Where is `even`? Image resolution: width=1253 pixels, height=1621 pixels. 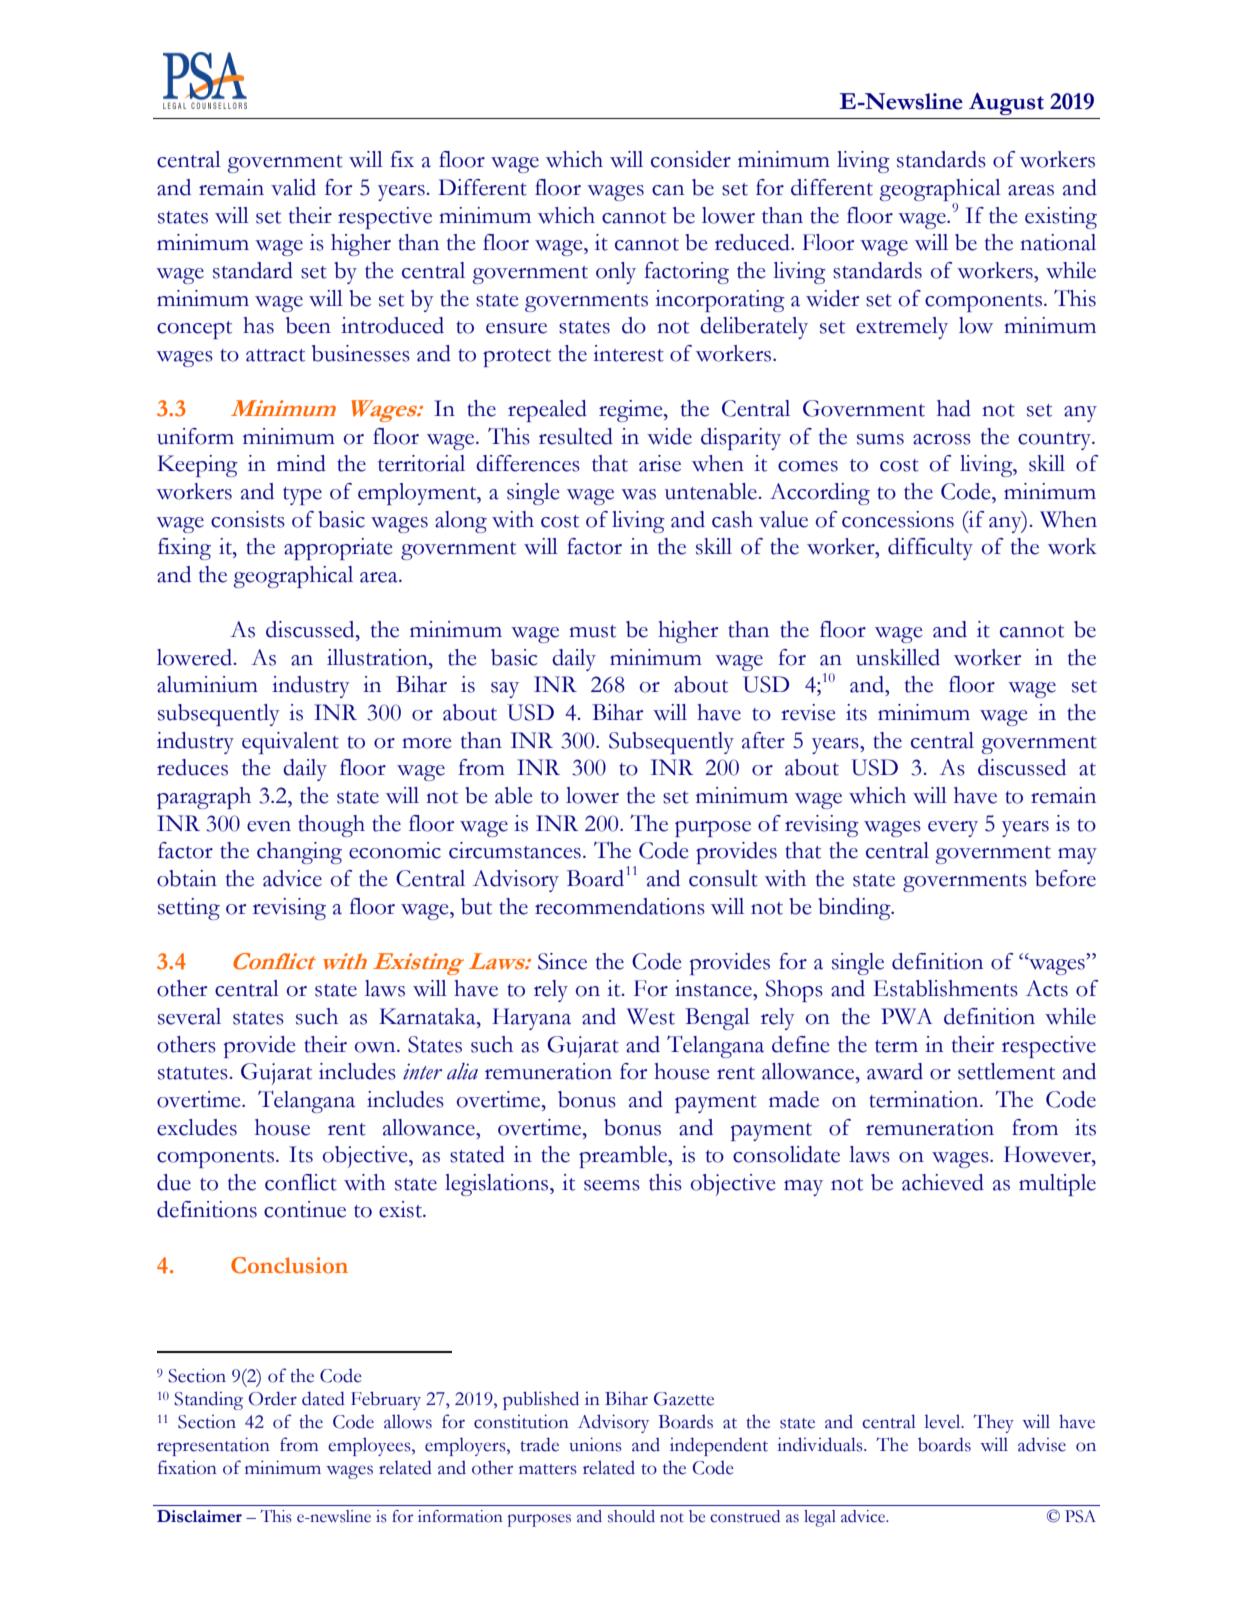 even is located at coordinates (269, 826).
